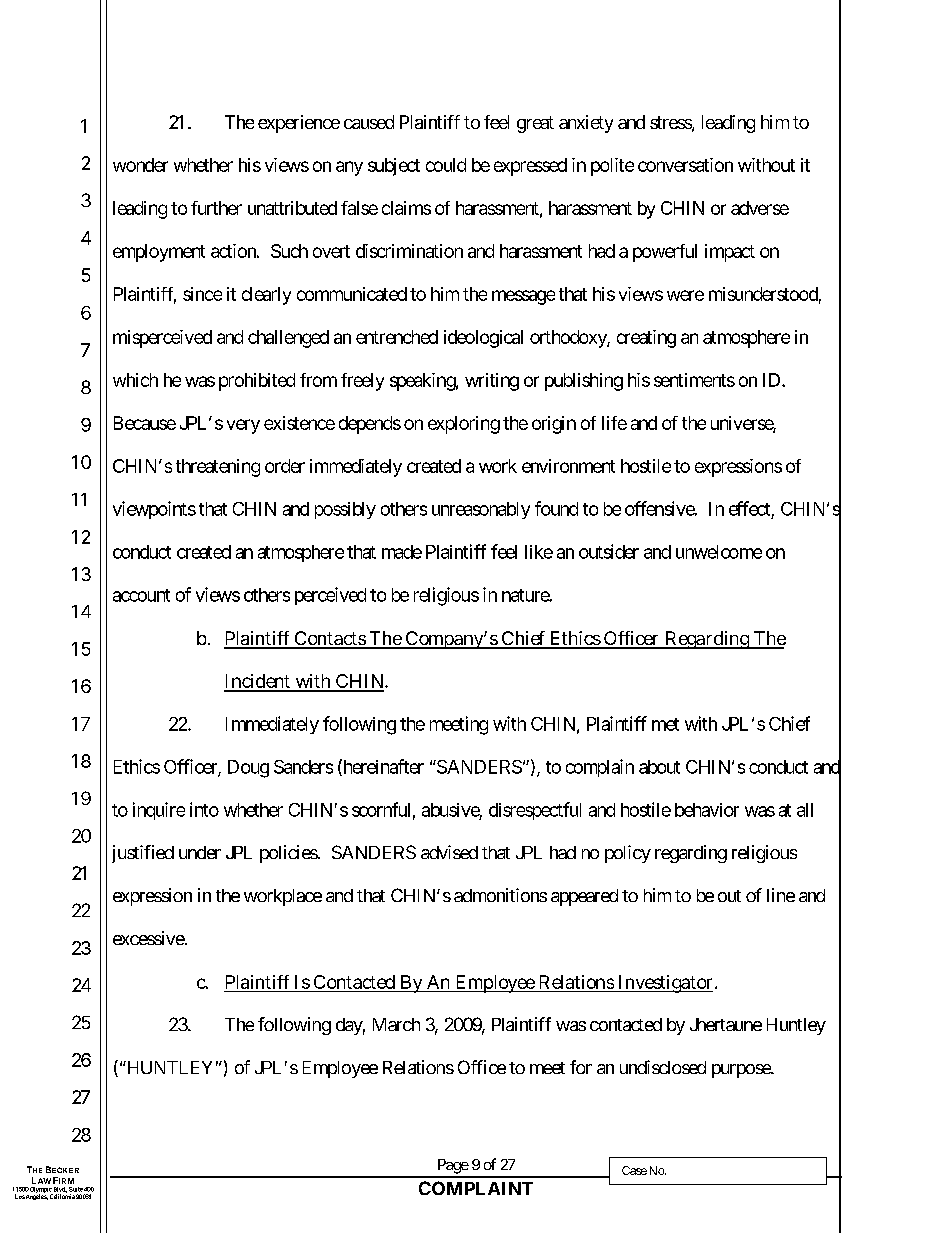 Image resolution: width=952 pixels, height=1233 pixels. Describe the element at coordinates (707, 810) in the screenshot. I see `behavior` at that location.
